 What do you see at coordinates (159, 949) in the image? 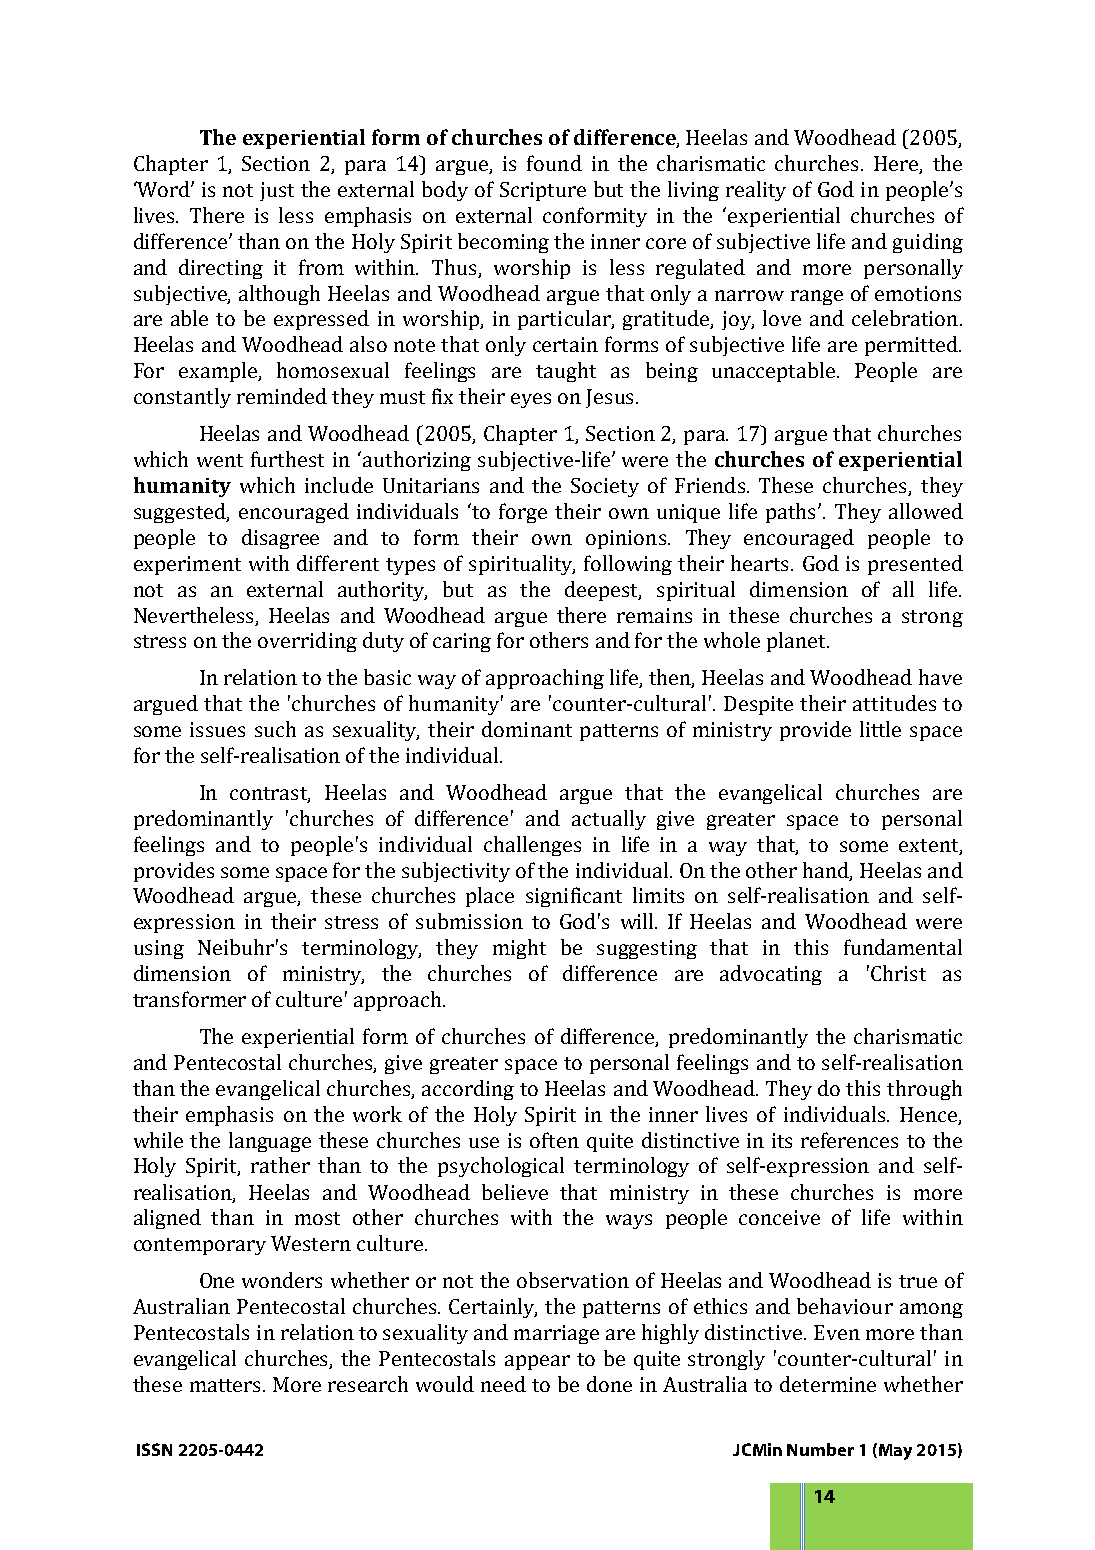
I see `using` at bounding box center [159, 949].
